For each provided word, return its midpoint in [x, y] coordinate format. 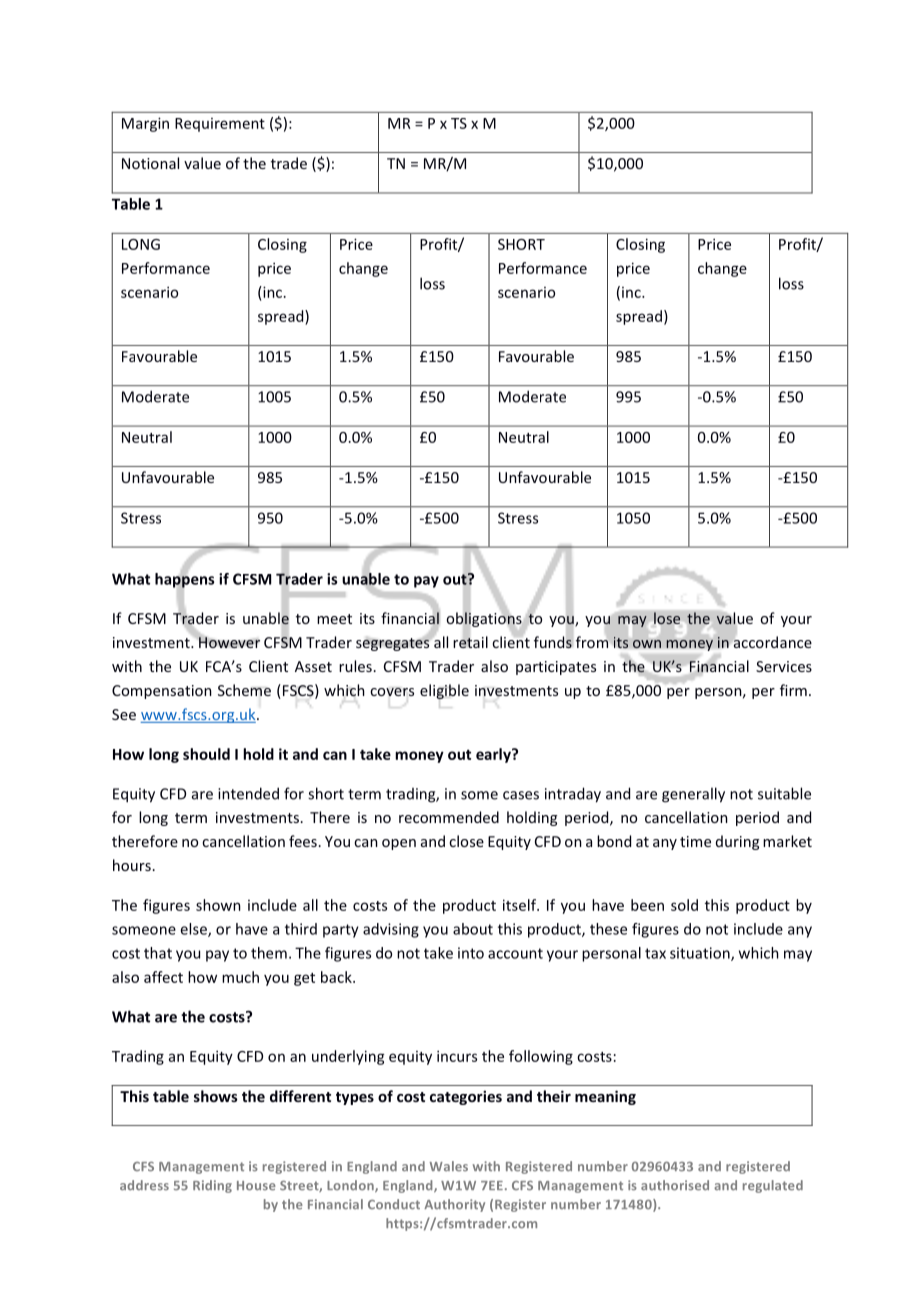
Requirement [220, 125]
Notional [150, 163]
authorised [675, 1185]
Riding [212, 1186]
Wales [449, 1166]
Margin [145, 124]
